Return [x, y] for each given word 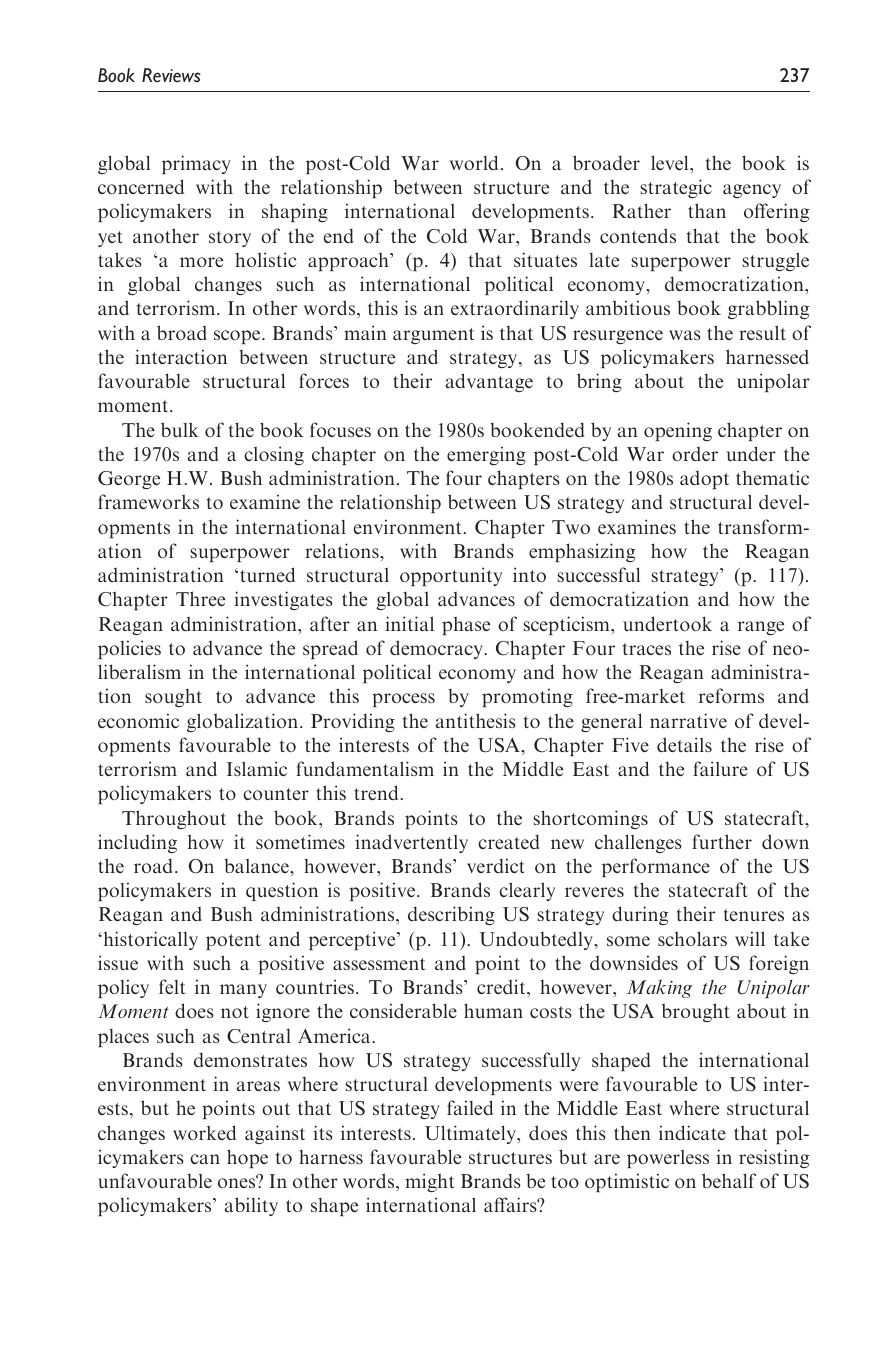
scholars [692, 938]
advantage [489, 382]
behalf [729, 1180]
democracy [436, 649]
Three [200, 598]
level [671, 162]
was [685, 335]
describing [451, 915]
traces [647, 649]
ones [238, 1182]
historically [149, 940]
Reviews [171, 75]
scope [238, 337]
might [430, 1182]
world [474, 162]
